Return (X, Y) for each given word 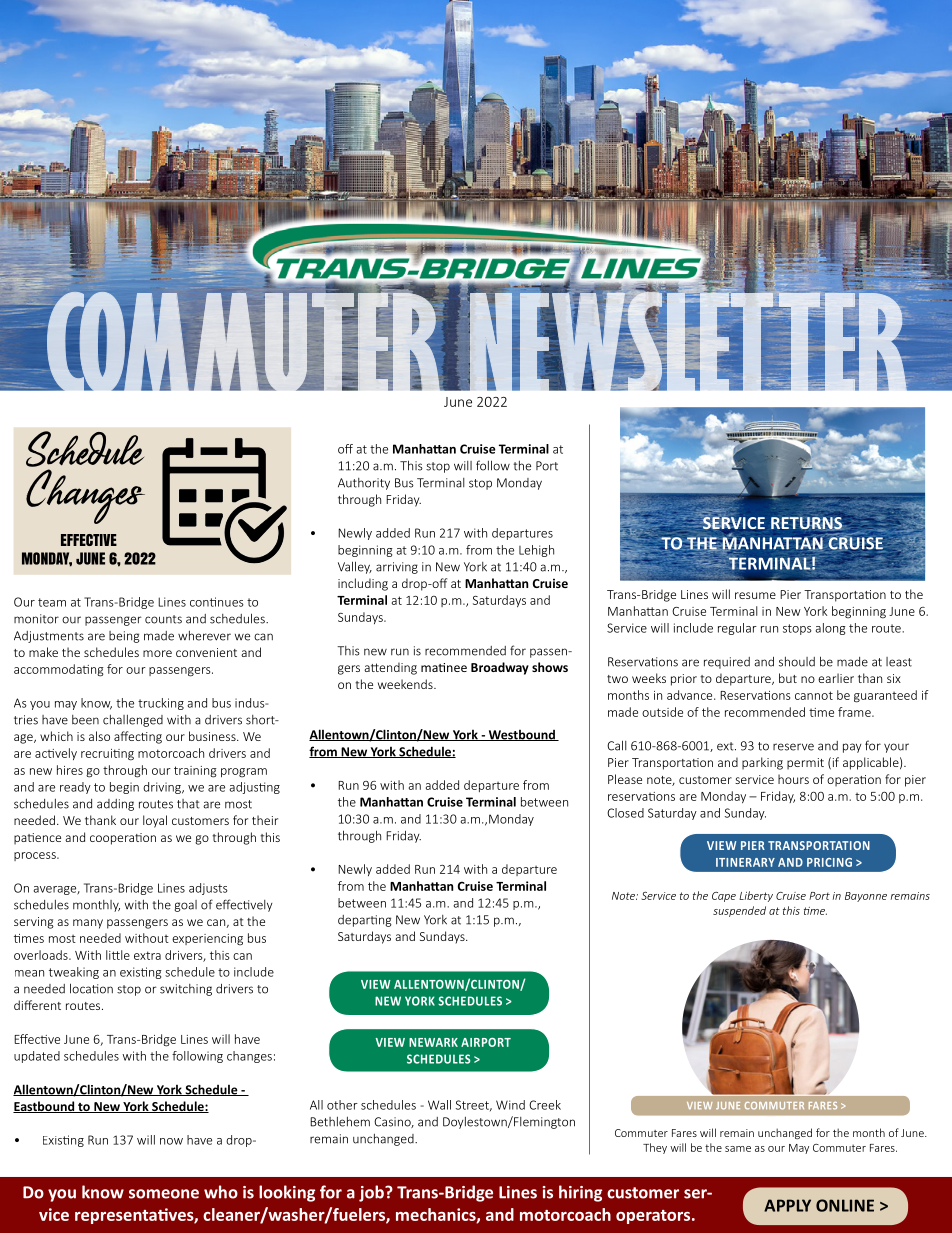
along (830, 629)
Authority (364, 484)
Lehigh (536, 551)
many (88, 924)
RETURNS (807, 522)
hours (793, 779)
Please (625, 779)
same (738, 1149)
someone (164, 1194)
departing (365, 921)
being (124, 637)
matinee (444, 667)
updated (37, 1057)
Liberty (756, 896)
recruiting (107, 755)
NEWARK (433, 1042)
